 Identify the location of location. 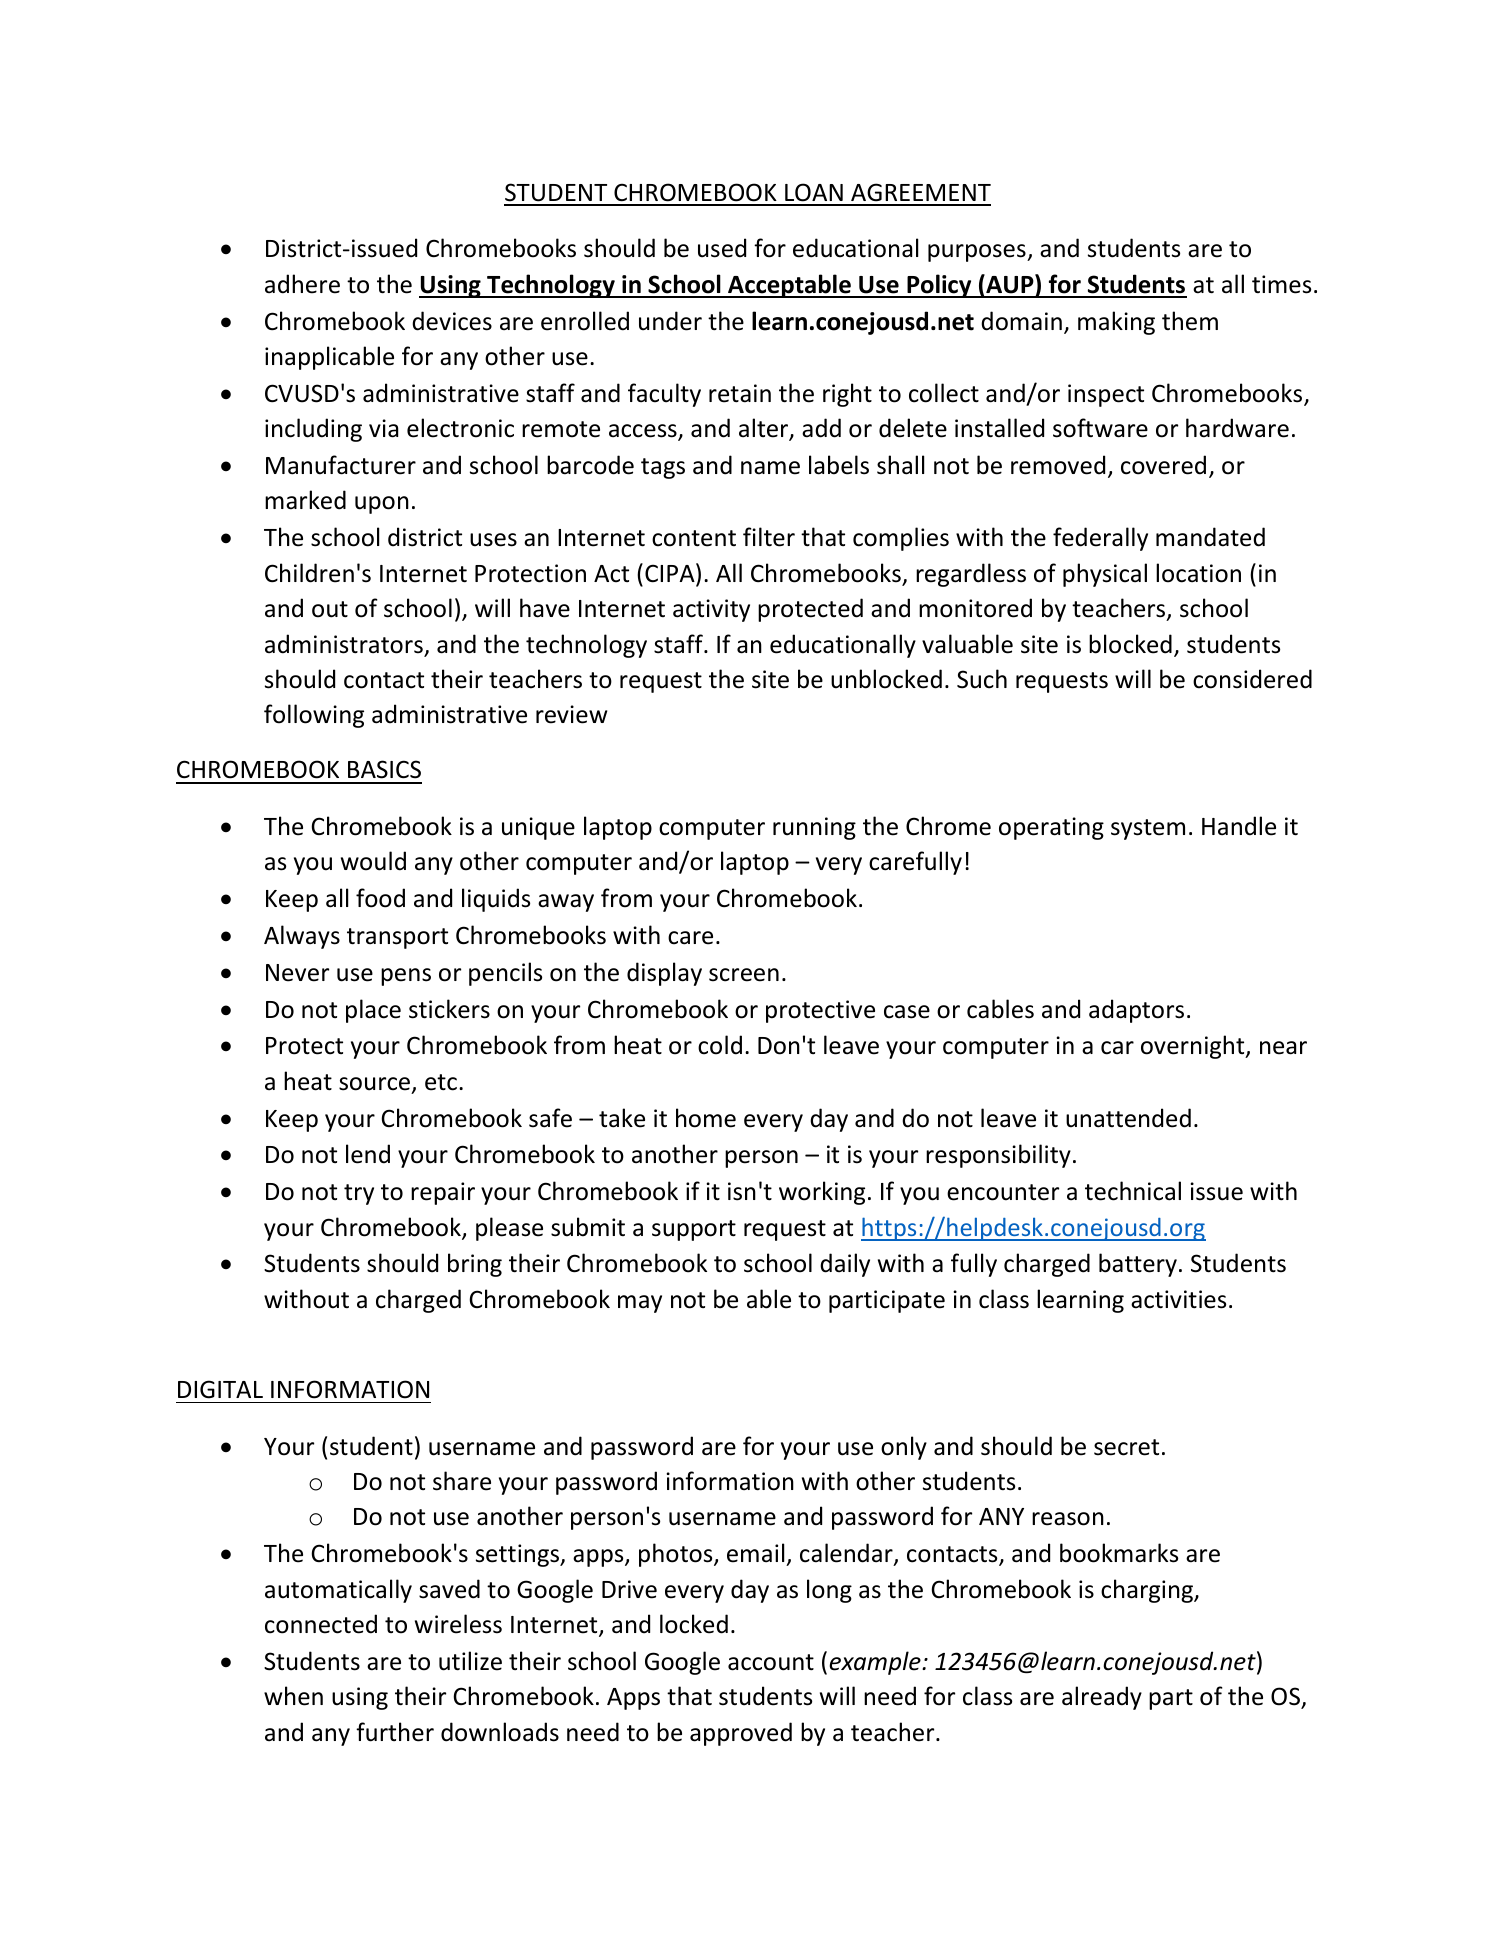
(1198, 573).
